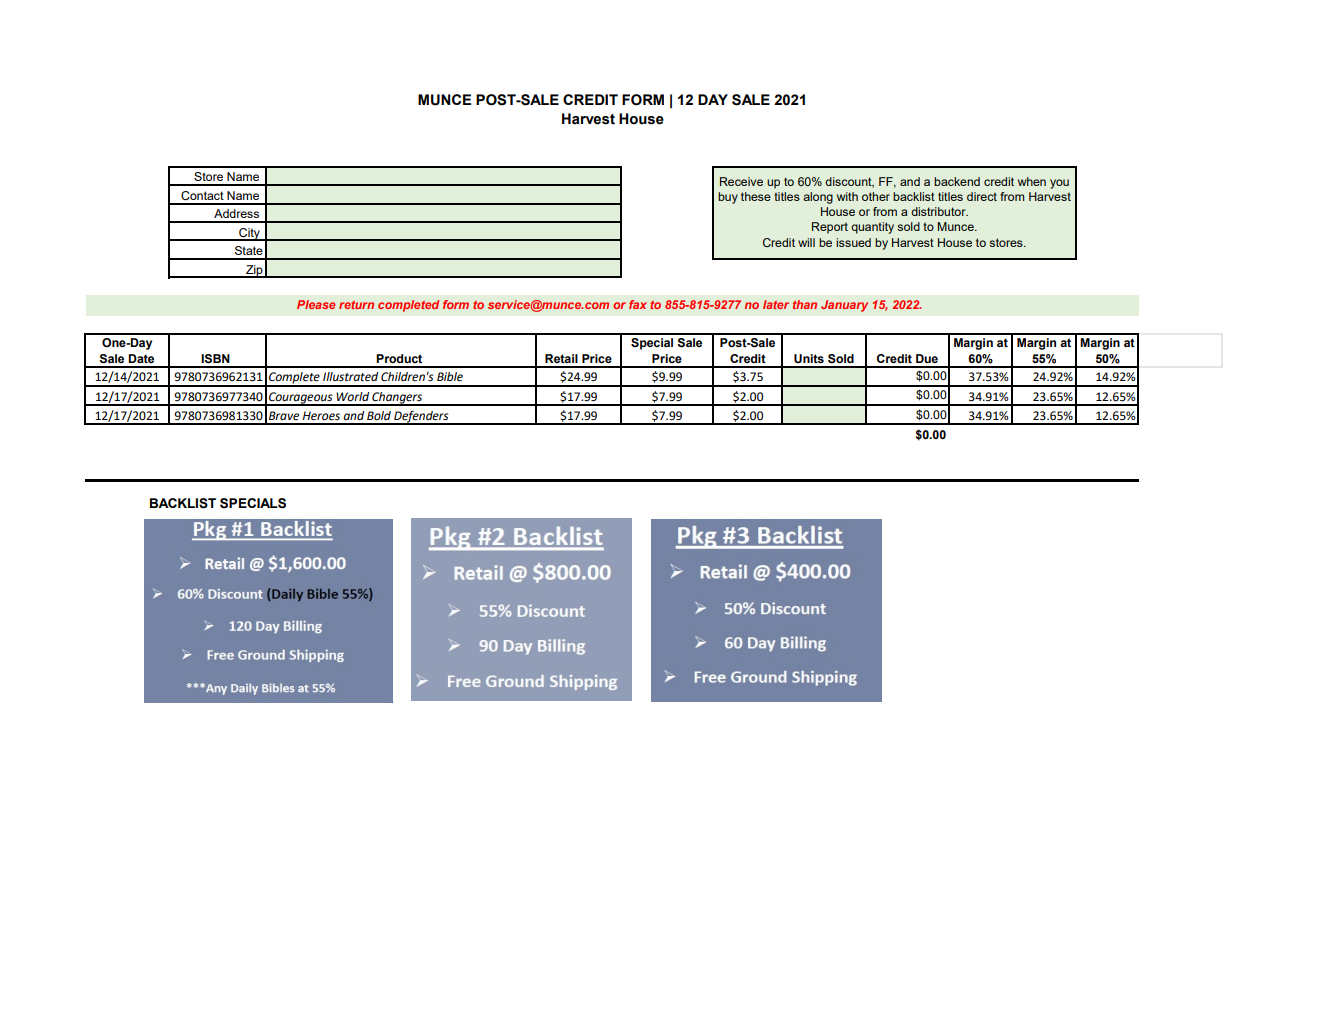  What do you see at coordinates (638, 304) in the screenshot?
I see `fax` at bounding box center [638, 304].
